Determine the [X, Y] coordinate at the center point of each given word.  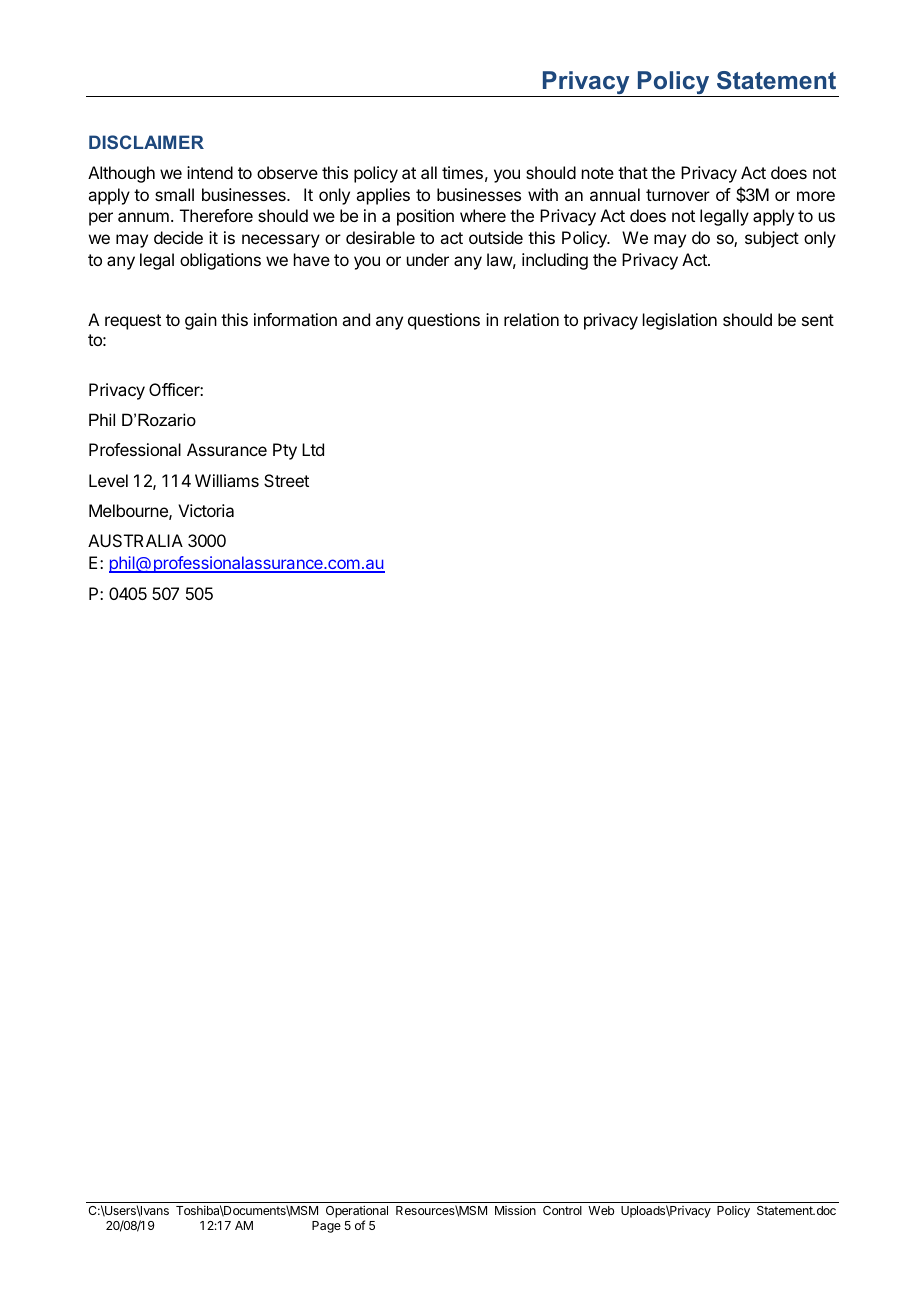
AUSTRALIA [135, 540]
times [462, 172]
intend [210, 172]
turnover [678, 195]
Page [326, 1227]
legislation [680, 321]
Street [286, 480]
